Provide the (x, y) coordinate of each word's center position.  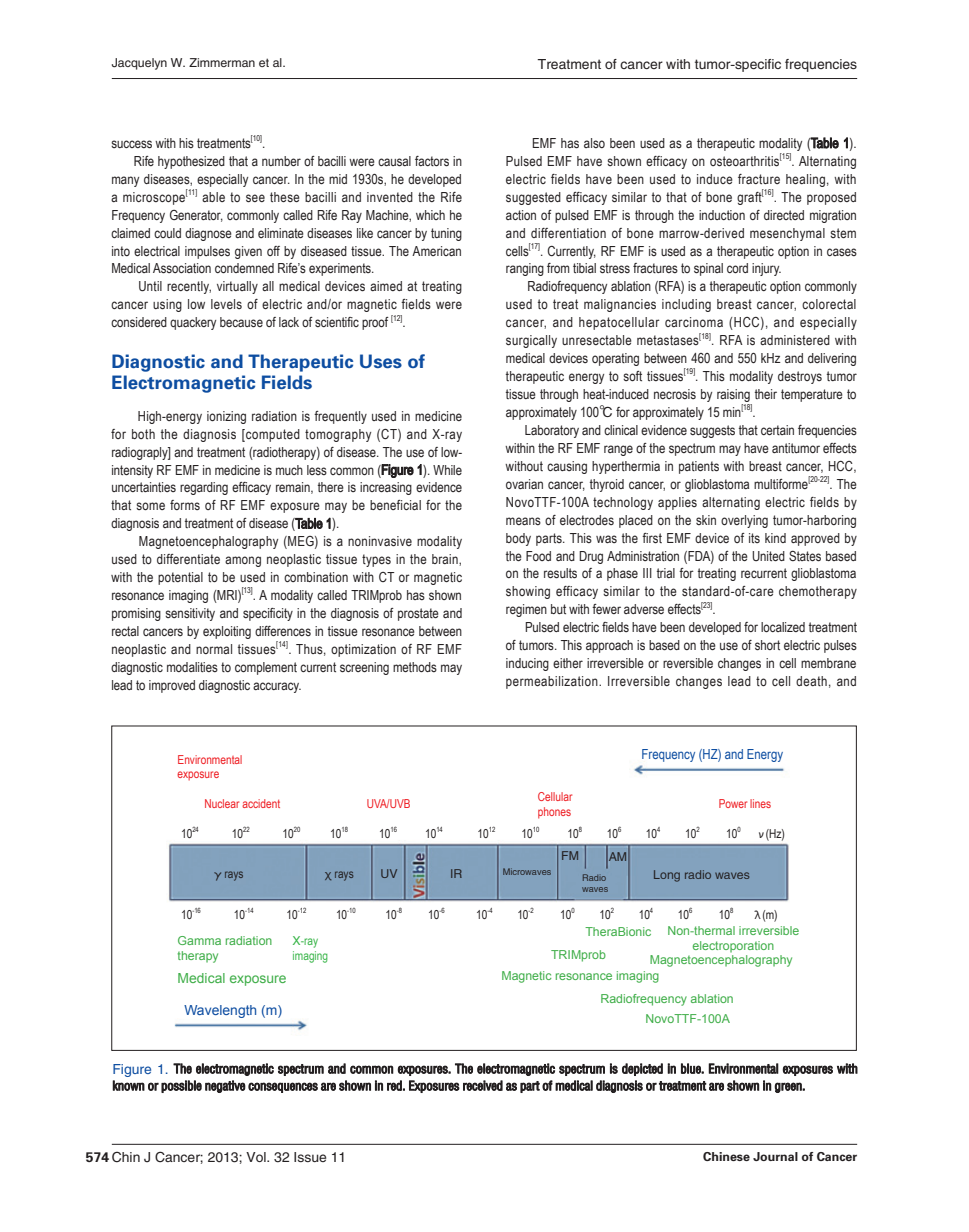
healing (805, 180)
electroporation (733, 947)
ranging (525, 269)
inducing (527, 664)
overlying (744, 521)
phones (554, 813)
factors (432, 161)
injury (766, 269)
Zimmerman (222, 62)
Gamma (199, 940)
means (523, 521)
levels (226, 304)
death (811, 681)
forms (185, 505)
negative (225, 1086)
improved (172, 686)
